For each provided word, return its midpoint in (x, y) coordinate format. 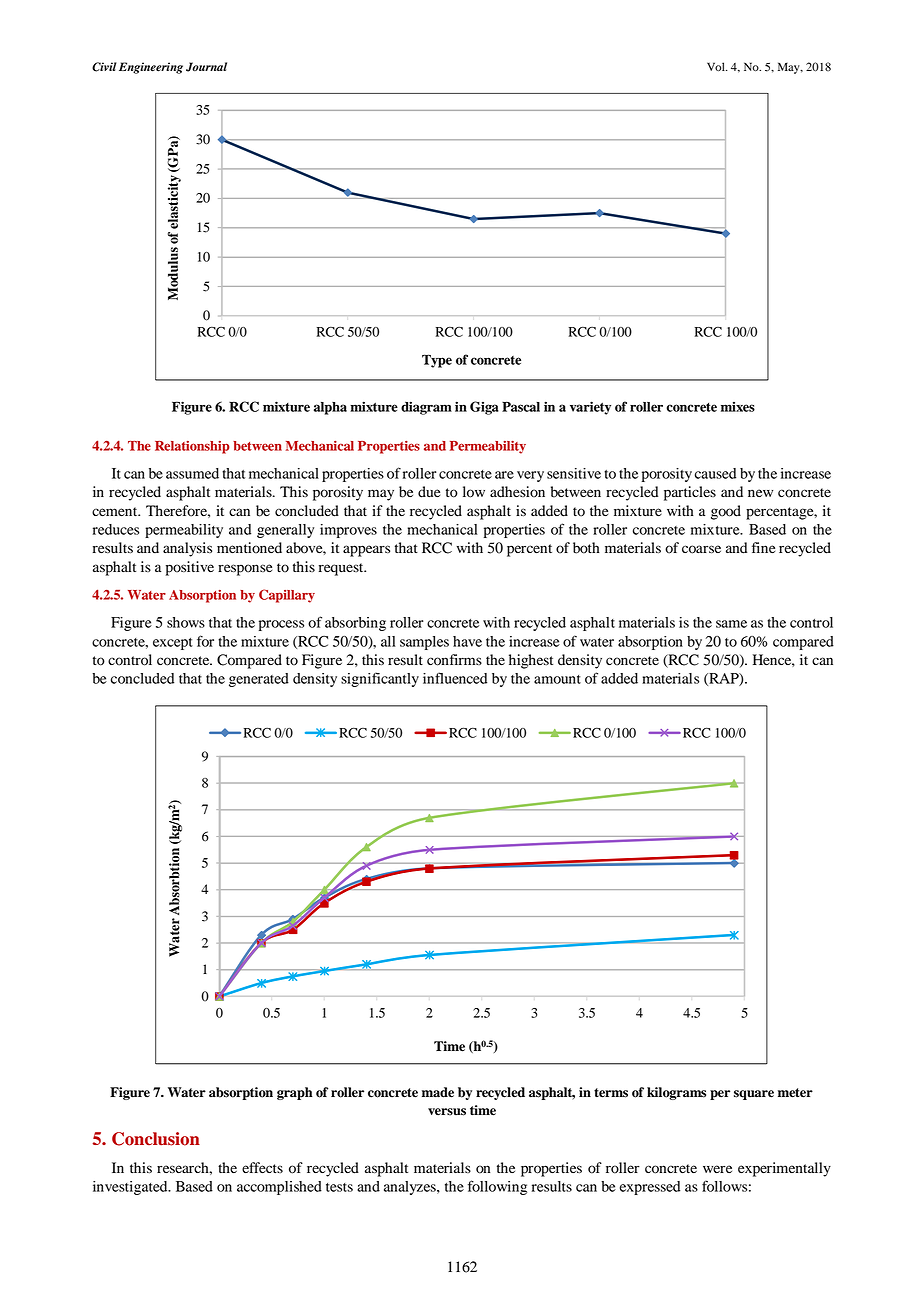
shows (186, 622)
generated (259, 680)
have (467, 641)
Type (437, 361)
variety (590, 408)
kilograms (676, 1093)
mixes (738, 407)
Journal (206, 67)
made (438, 1092)
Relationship (192, 447)
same (731, 624)
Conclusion (156, 1139)
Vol (717, 66)
